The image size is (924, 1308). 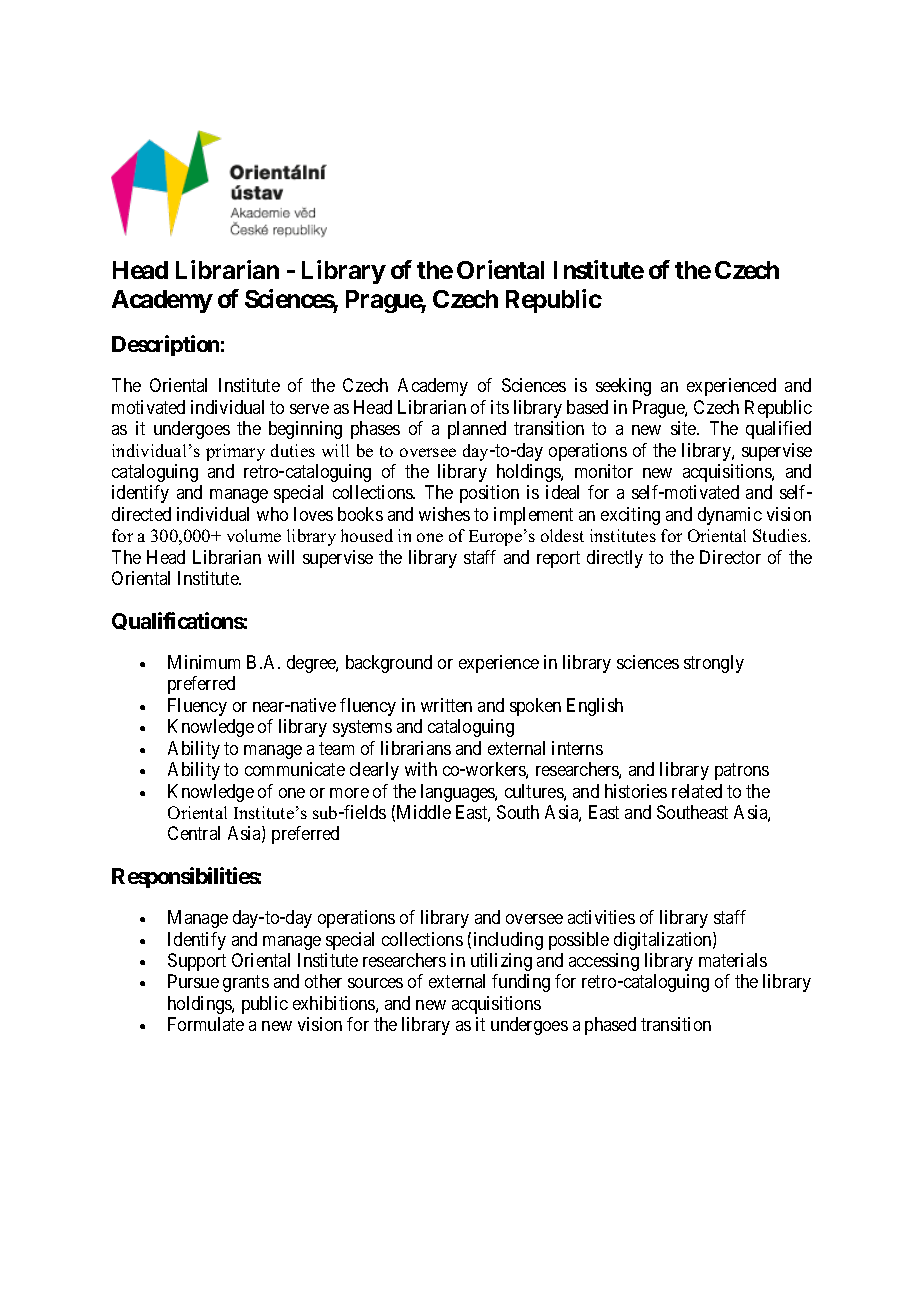 What do you see at coordinates (500, 407) in the page?
I see `its` at bounding box center [500, 407].
